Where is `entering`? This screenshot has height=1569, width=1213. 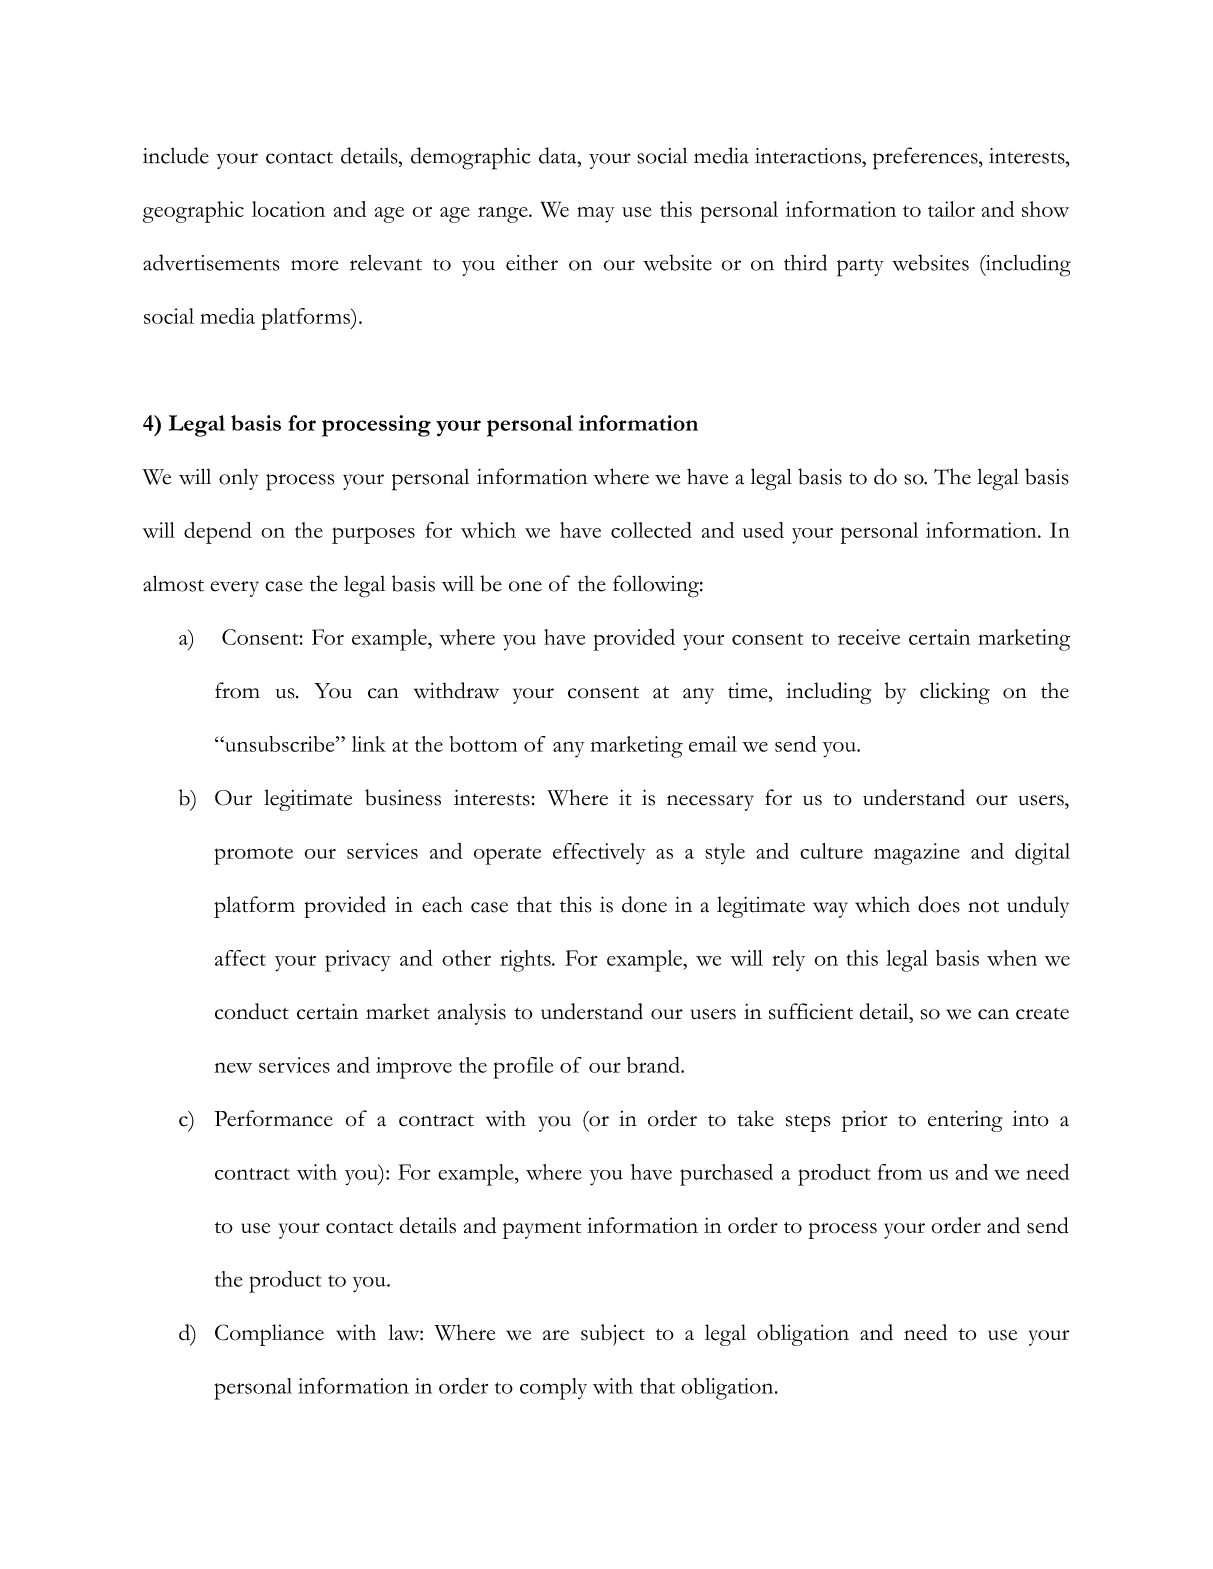 entering is located at coordinates (965, 1121).
